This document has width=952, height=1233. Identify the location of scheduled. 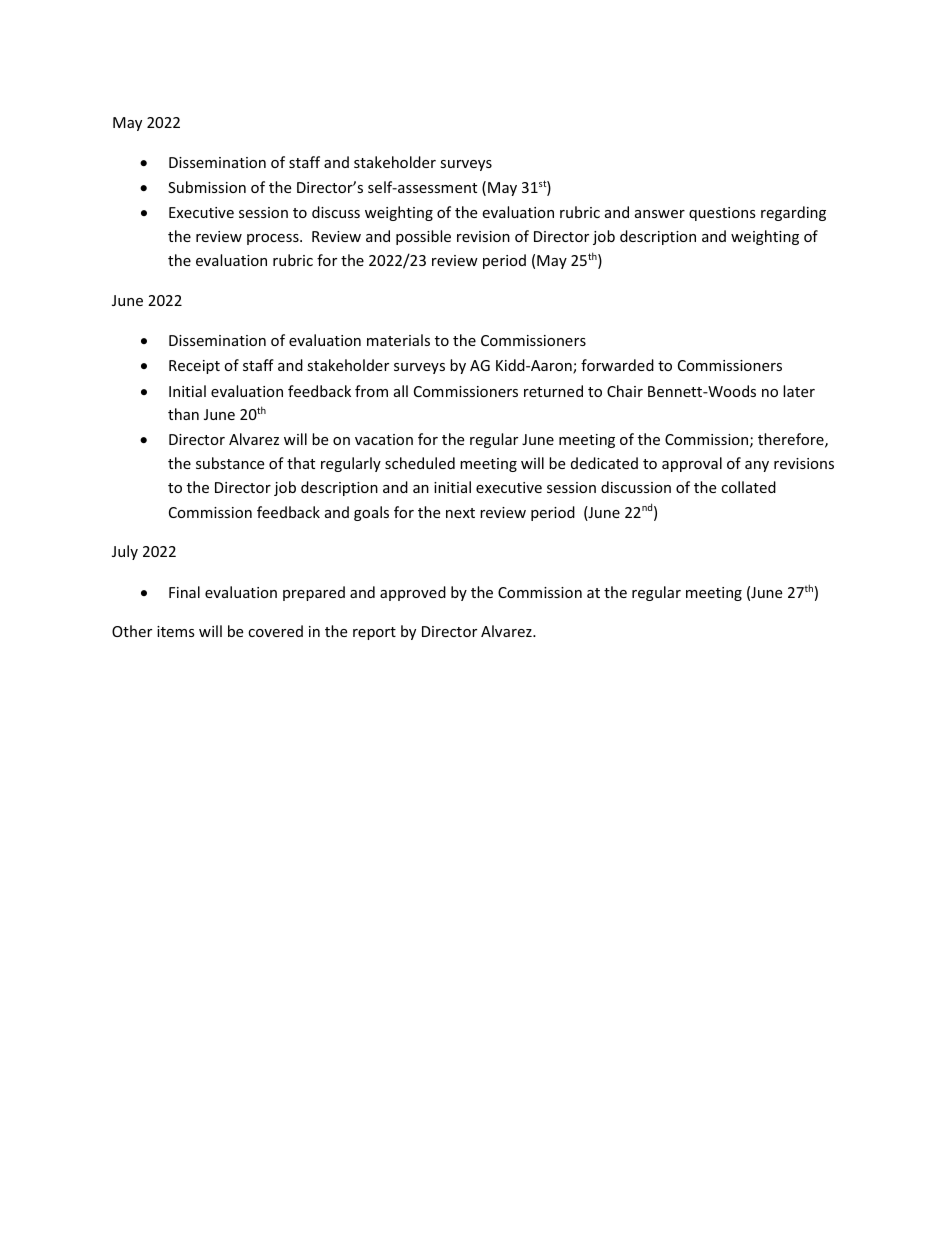
(420, 463).
